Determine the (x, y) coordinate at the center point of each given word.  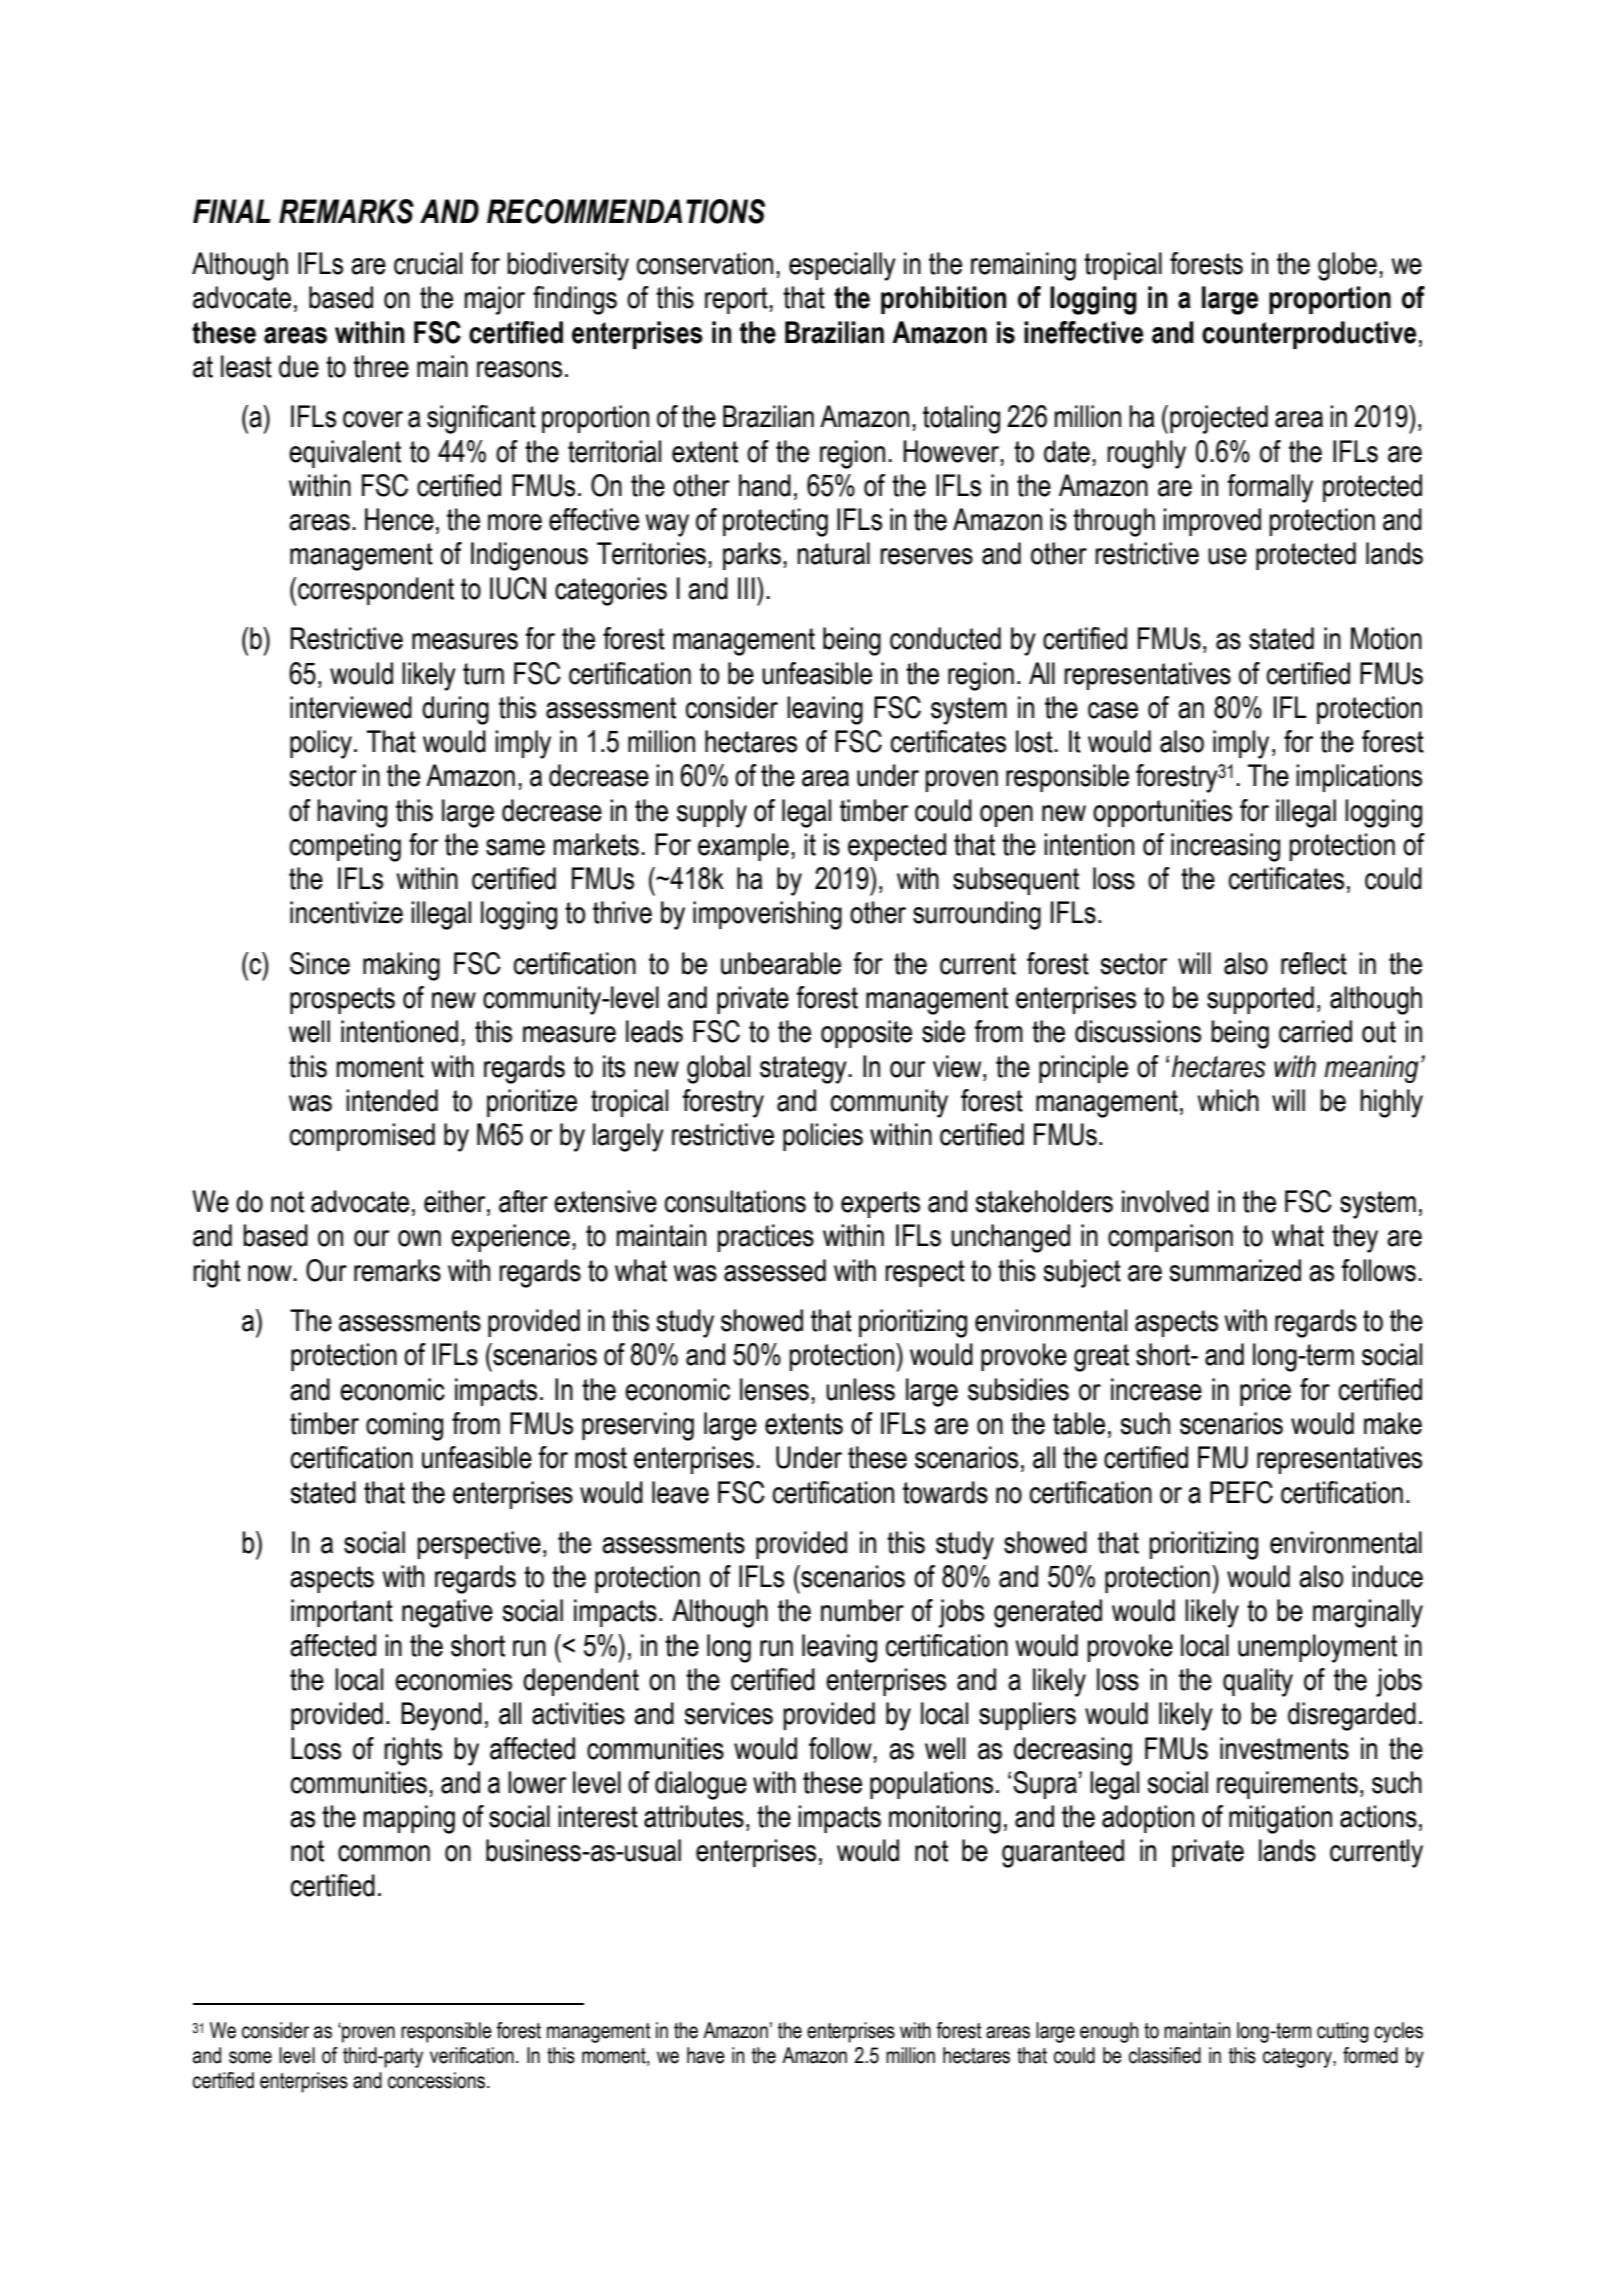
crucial (428, 263)
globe (1347, 266)
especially (842, 266)
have (706, 2055)
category (1298, 2058)
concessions (436, 2080)
